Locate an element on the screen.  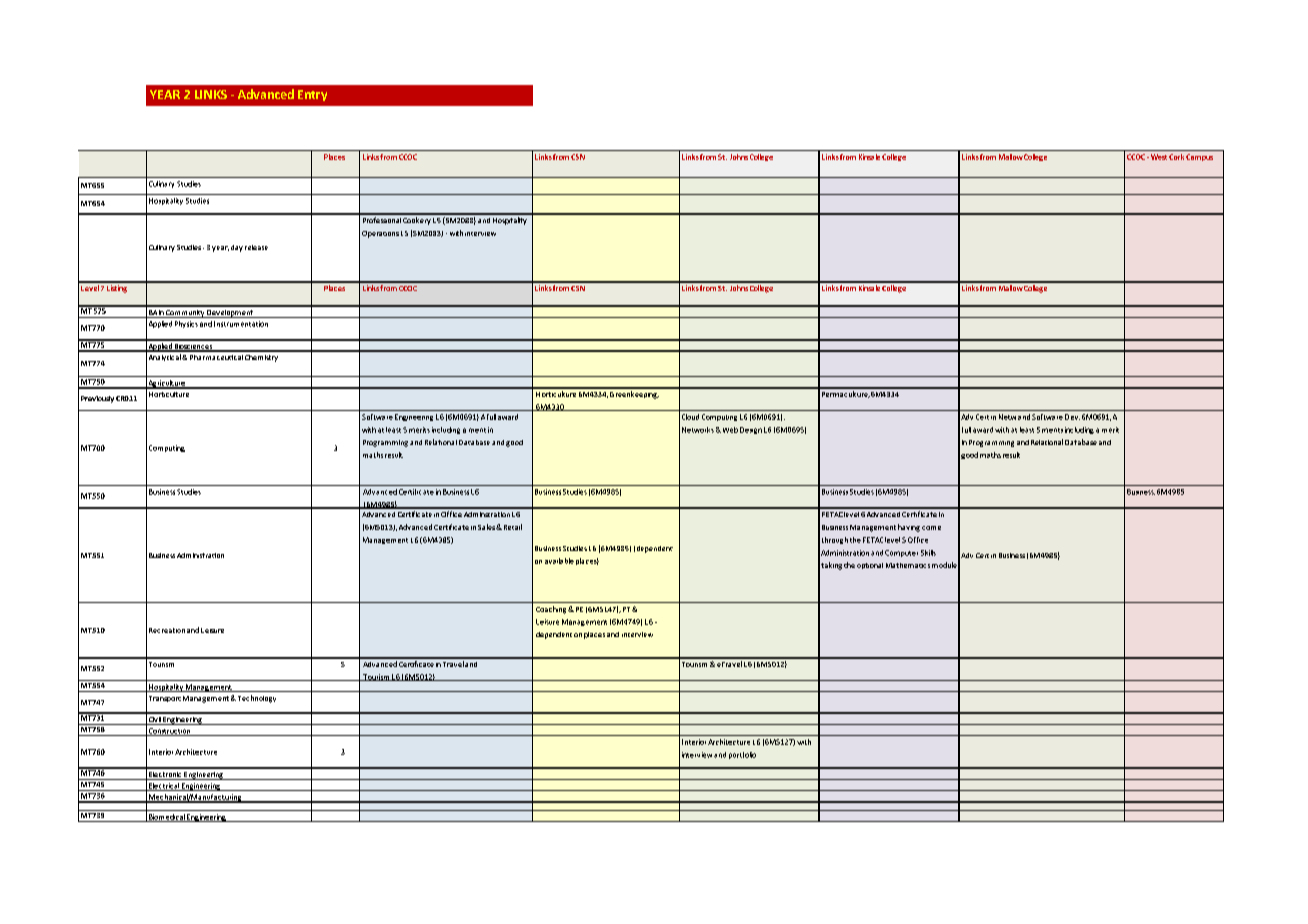
Mathematics is located at coordinates (908, 565).
